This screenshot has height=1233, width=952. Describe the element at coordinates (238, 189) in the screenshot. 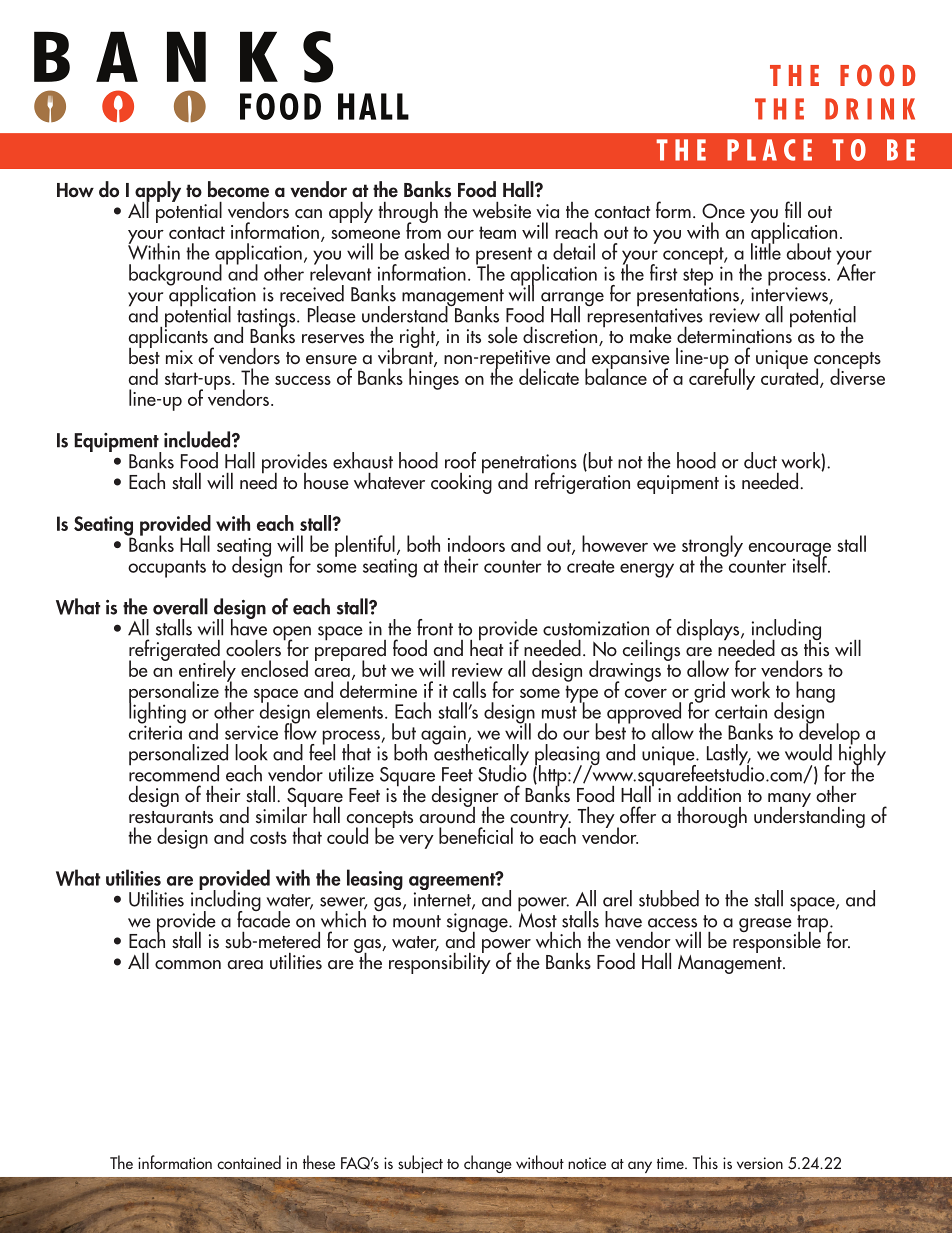

I see `become` at that location.
